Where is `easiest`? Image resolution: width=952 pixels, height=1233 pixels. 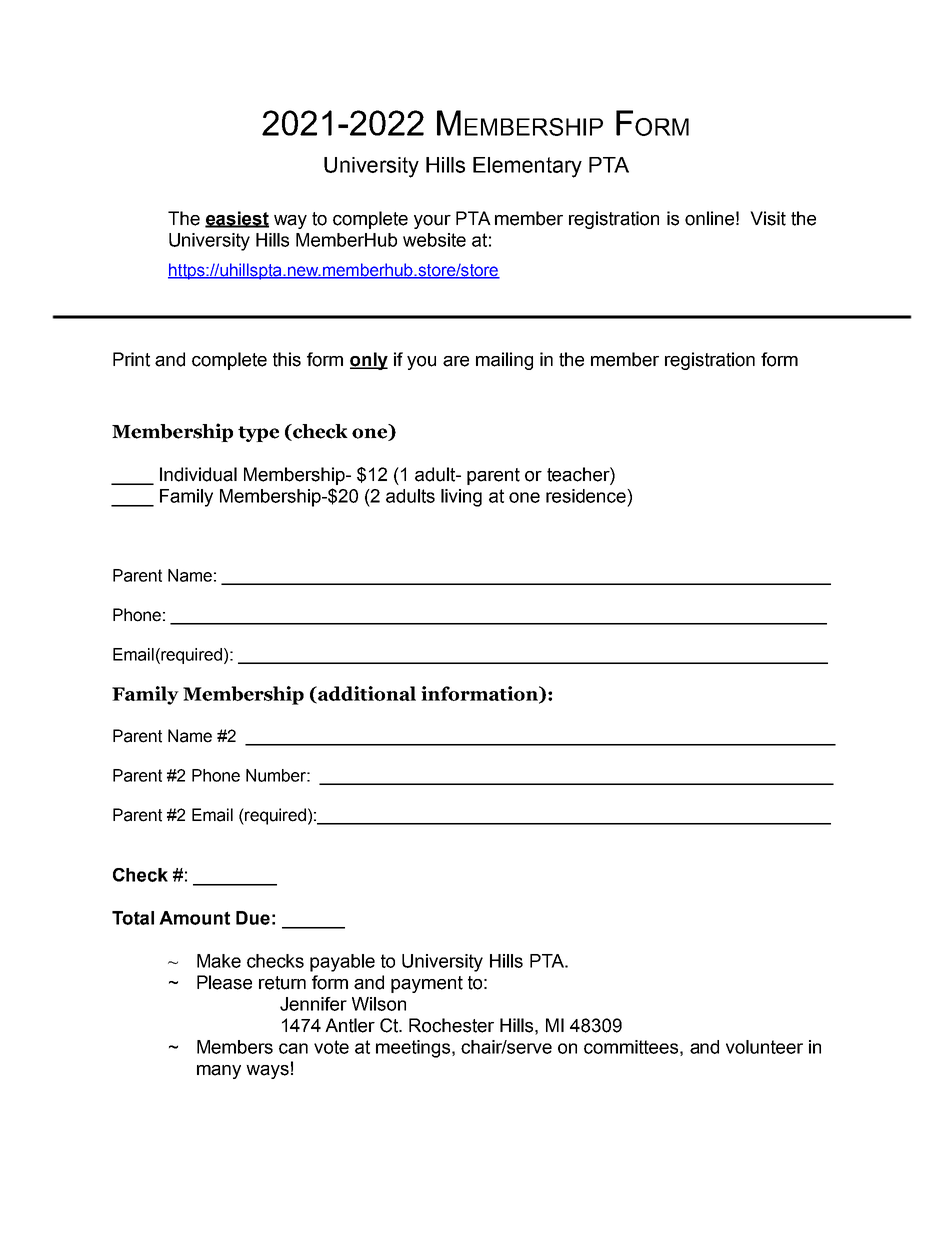 easiest is located at coordinates (237, 219).
